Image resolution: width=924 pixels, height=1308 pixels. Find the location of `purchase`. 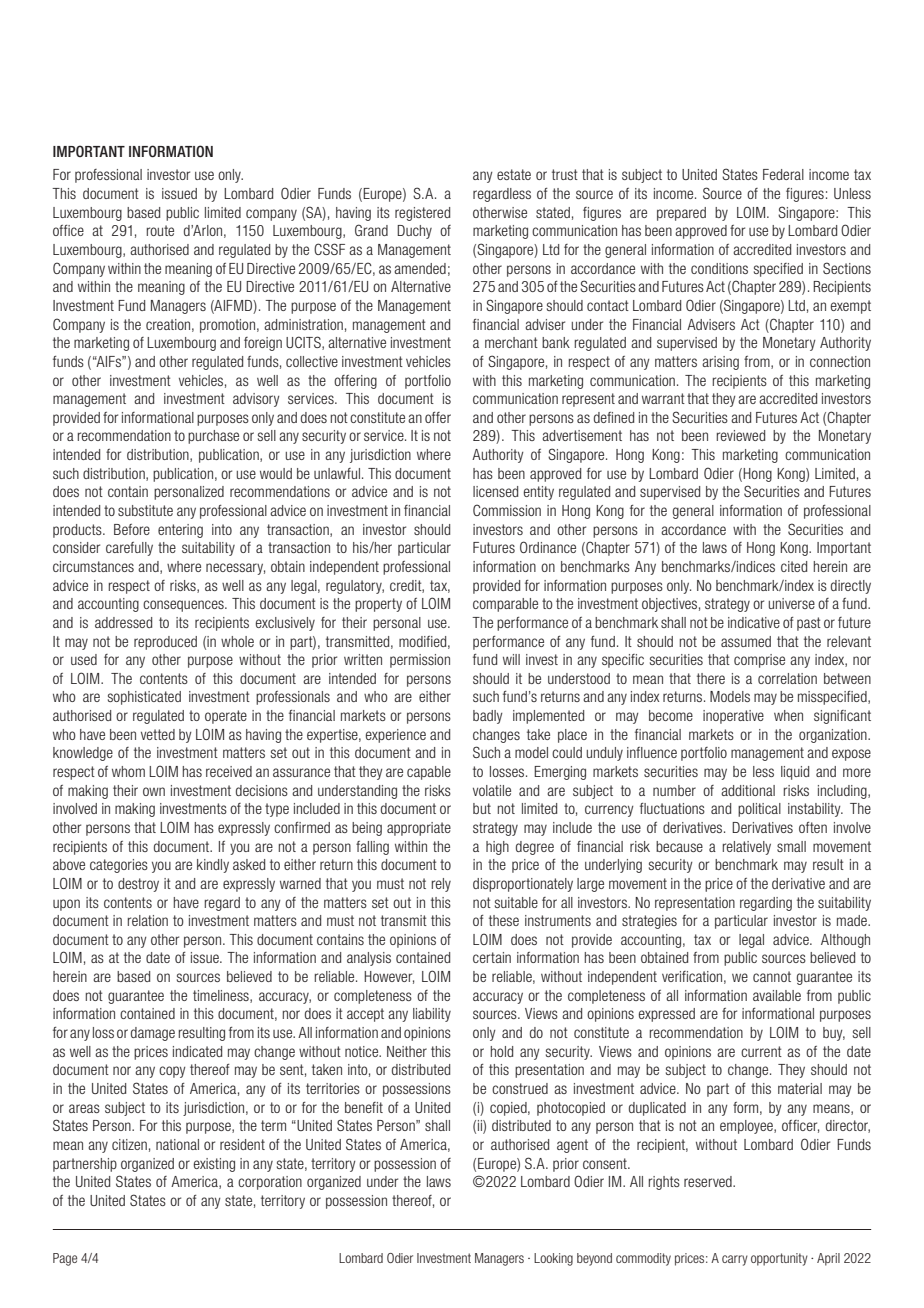

purchase is located at coordinates (213, 437).
